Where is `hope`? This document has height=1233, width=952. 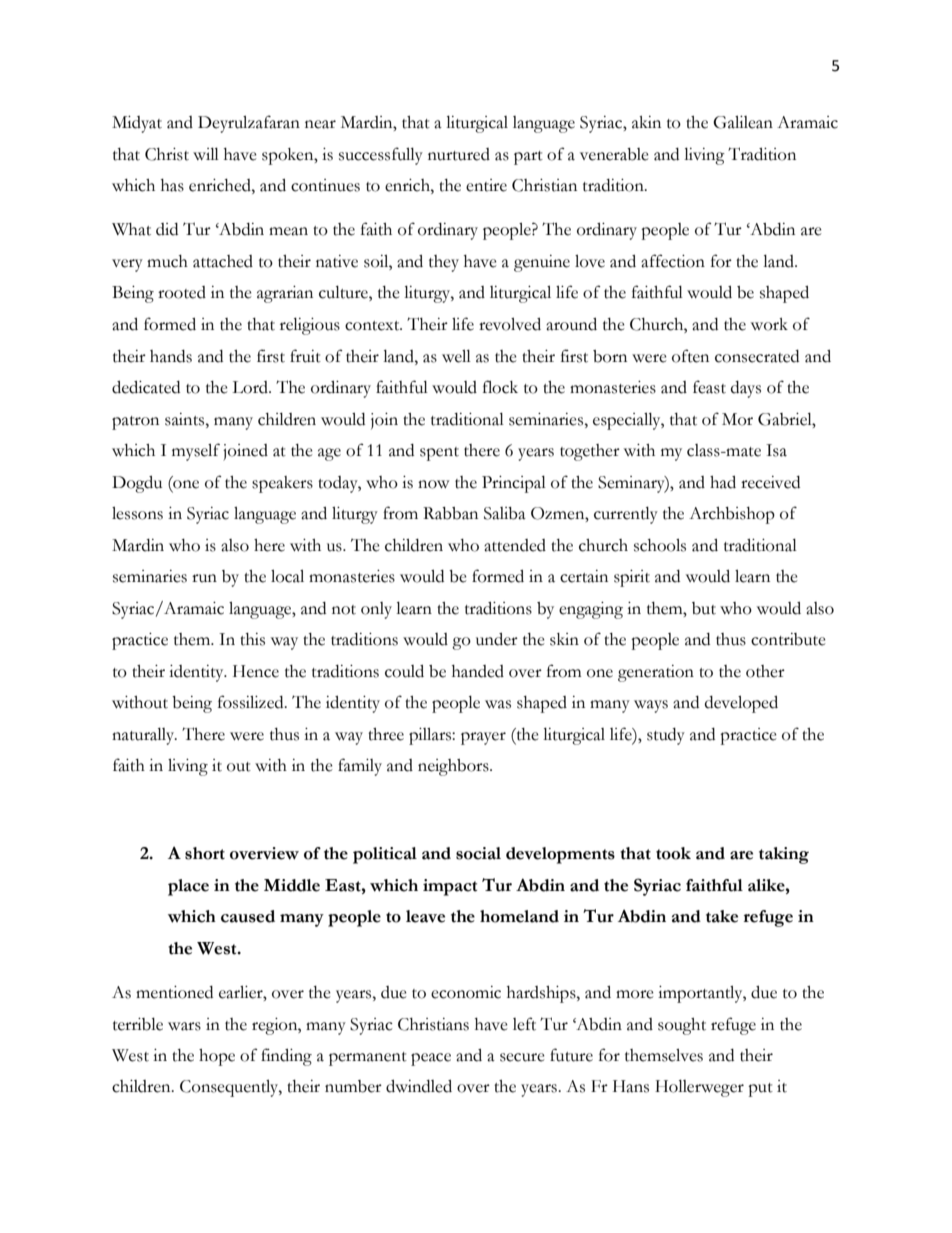 hope is located at coordinates (217, 1057).
